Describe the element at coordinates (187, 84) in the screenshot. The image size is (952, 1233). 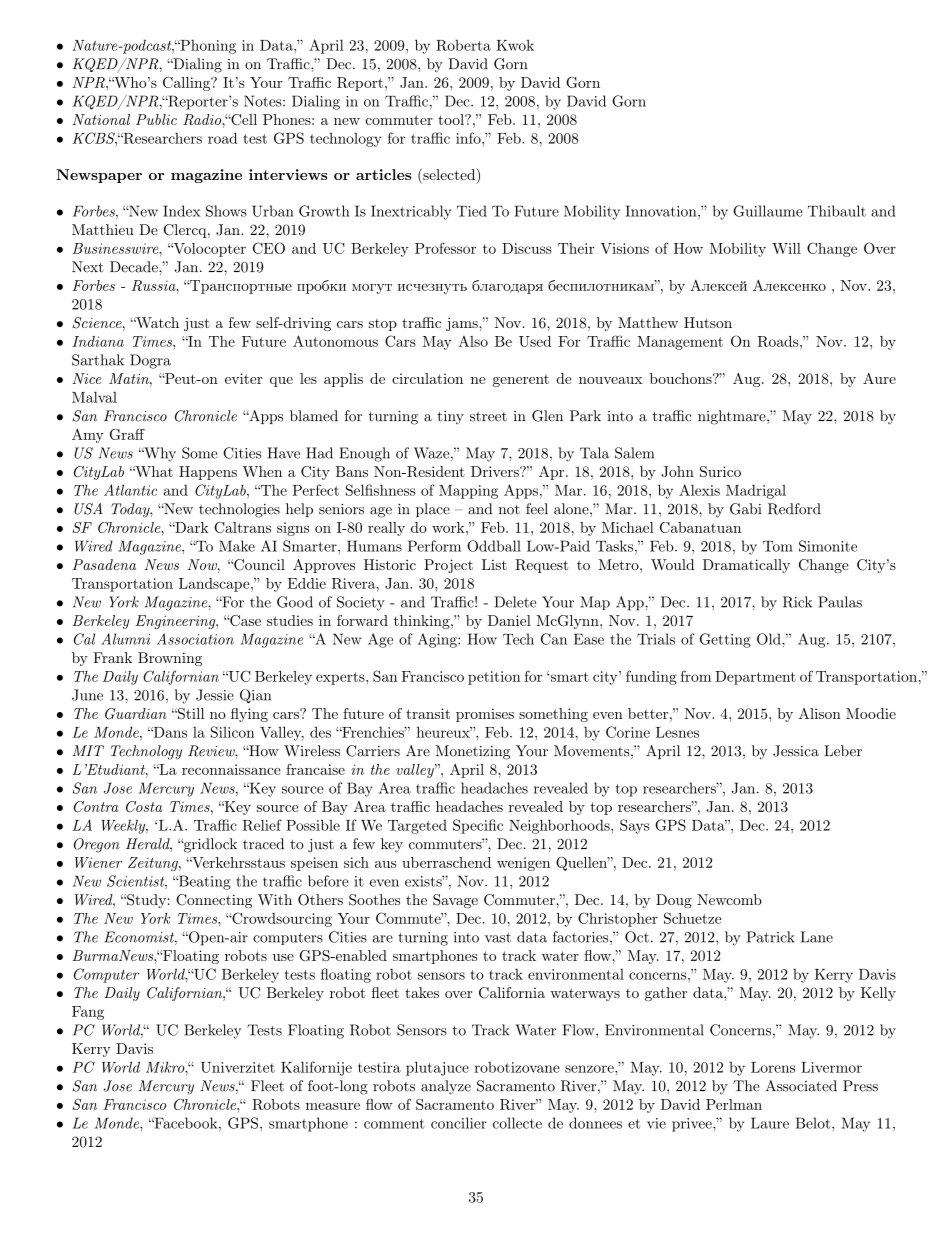
I see `Calling` at that location.
